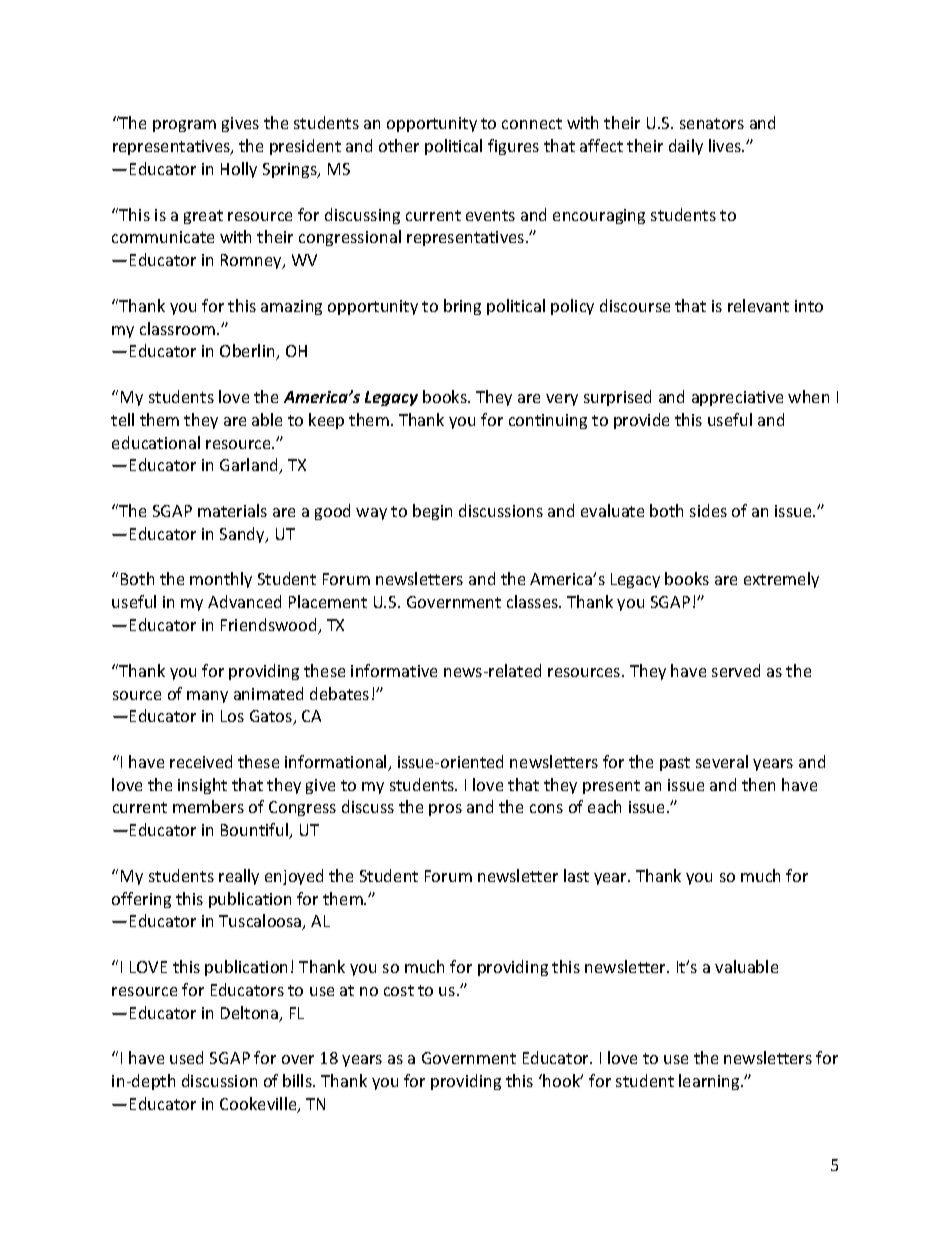 The height and width of the page is (1233, 952). Describe the element at coordinates (758, 784) in the page. I see `then` at that location.
